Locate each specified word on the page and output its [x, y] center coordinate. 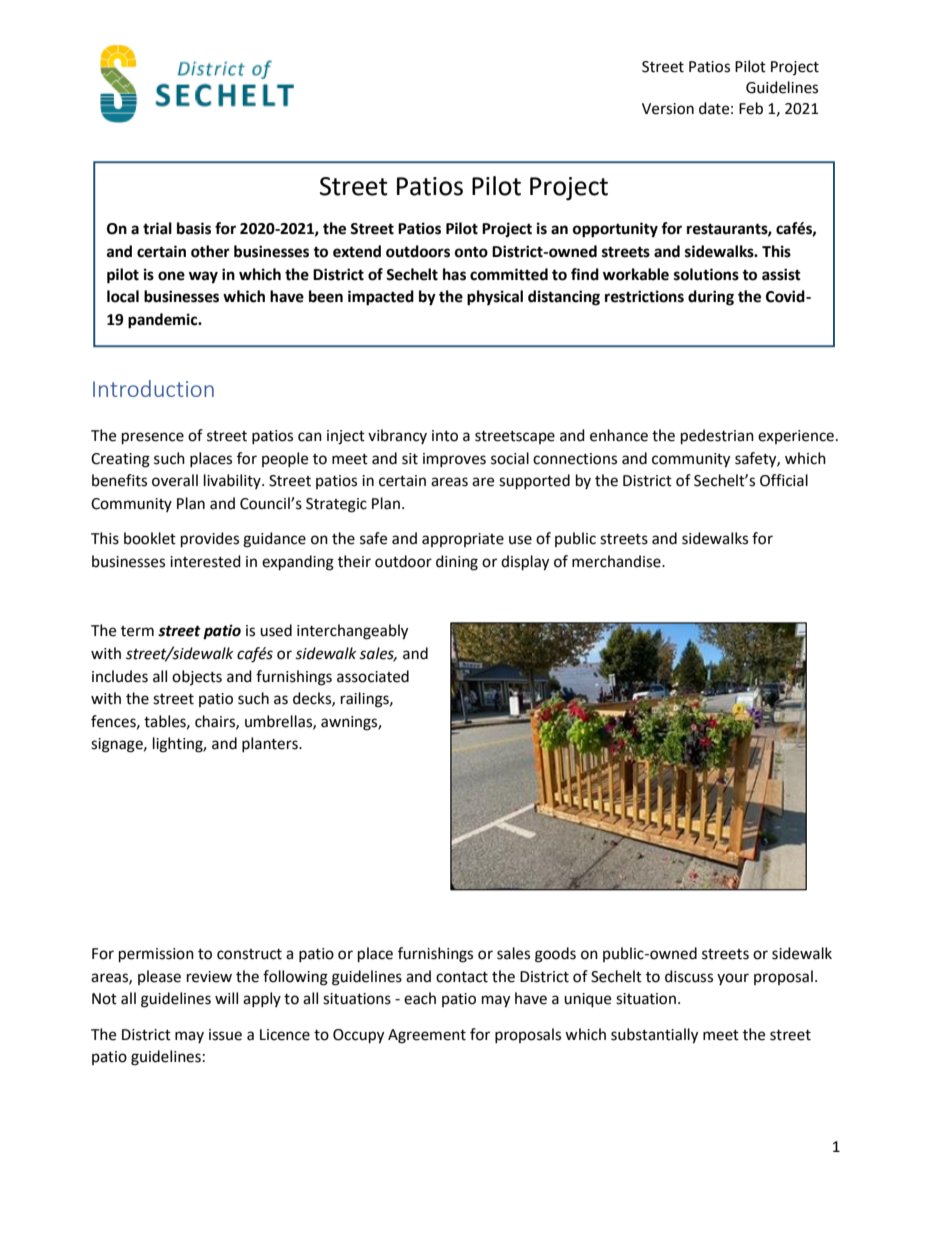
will [226, 998]
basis [194, 228]
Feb [751, 108]
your [733, 979]
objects [197, 677]
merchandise [617, 561]
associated [373, 676]
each [420, 998]
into [445, 436]
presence [153, 438]
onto [471, 252]
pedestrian [717, 437]
